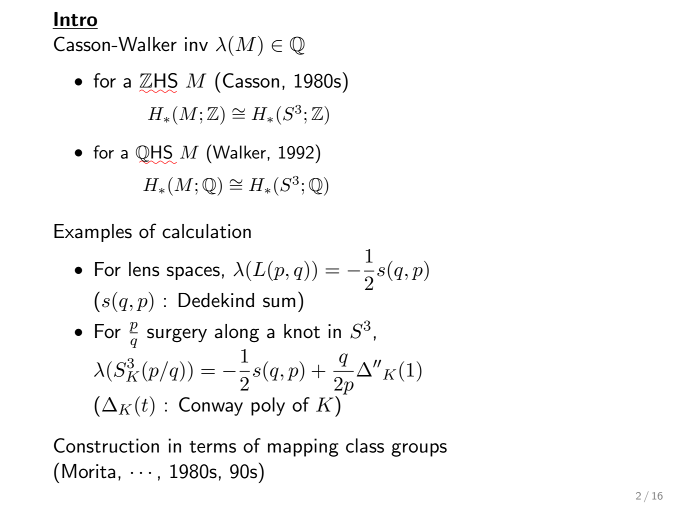  I want to click on Examples, so click(93, 233).
